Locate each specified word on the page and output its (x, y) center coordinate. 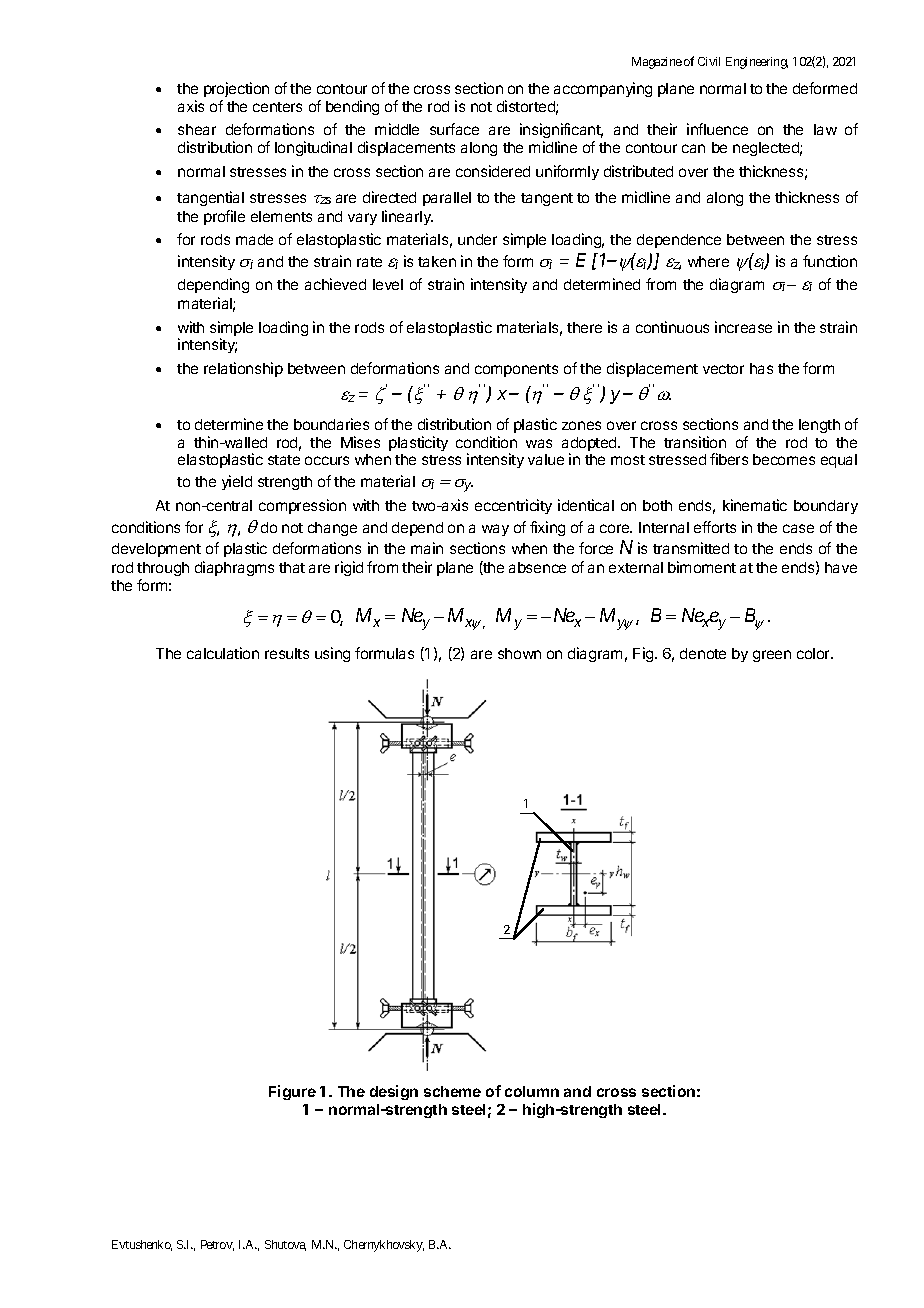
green (772, 656)
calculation (223, 653)
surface (454, 129)
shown (519, 653)
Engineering (757, 63)
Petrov (217, 1245)
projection (236, 89)
